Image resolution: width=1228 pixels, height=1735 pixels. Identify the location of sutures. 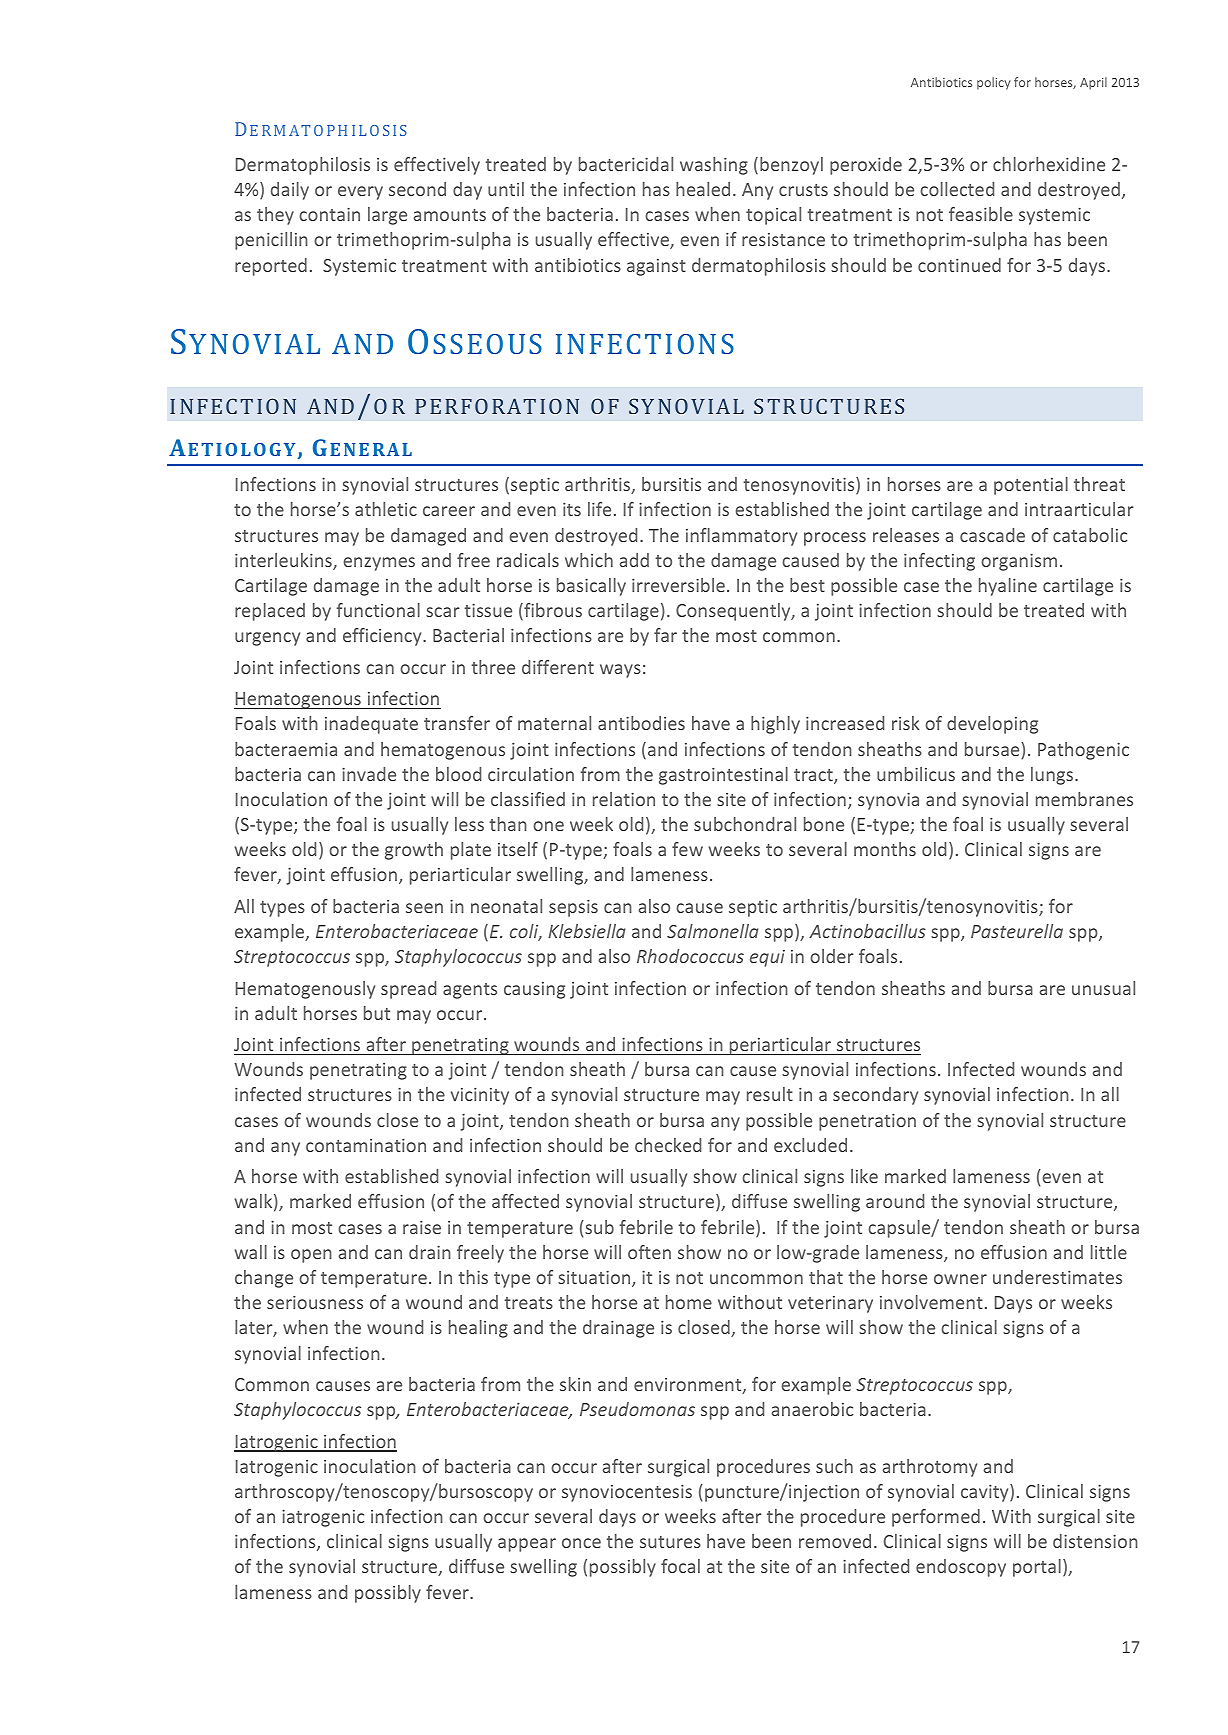
(670, 1542).
